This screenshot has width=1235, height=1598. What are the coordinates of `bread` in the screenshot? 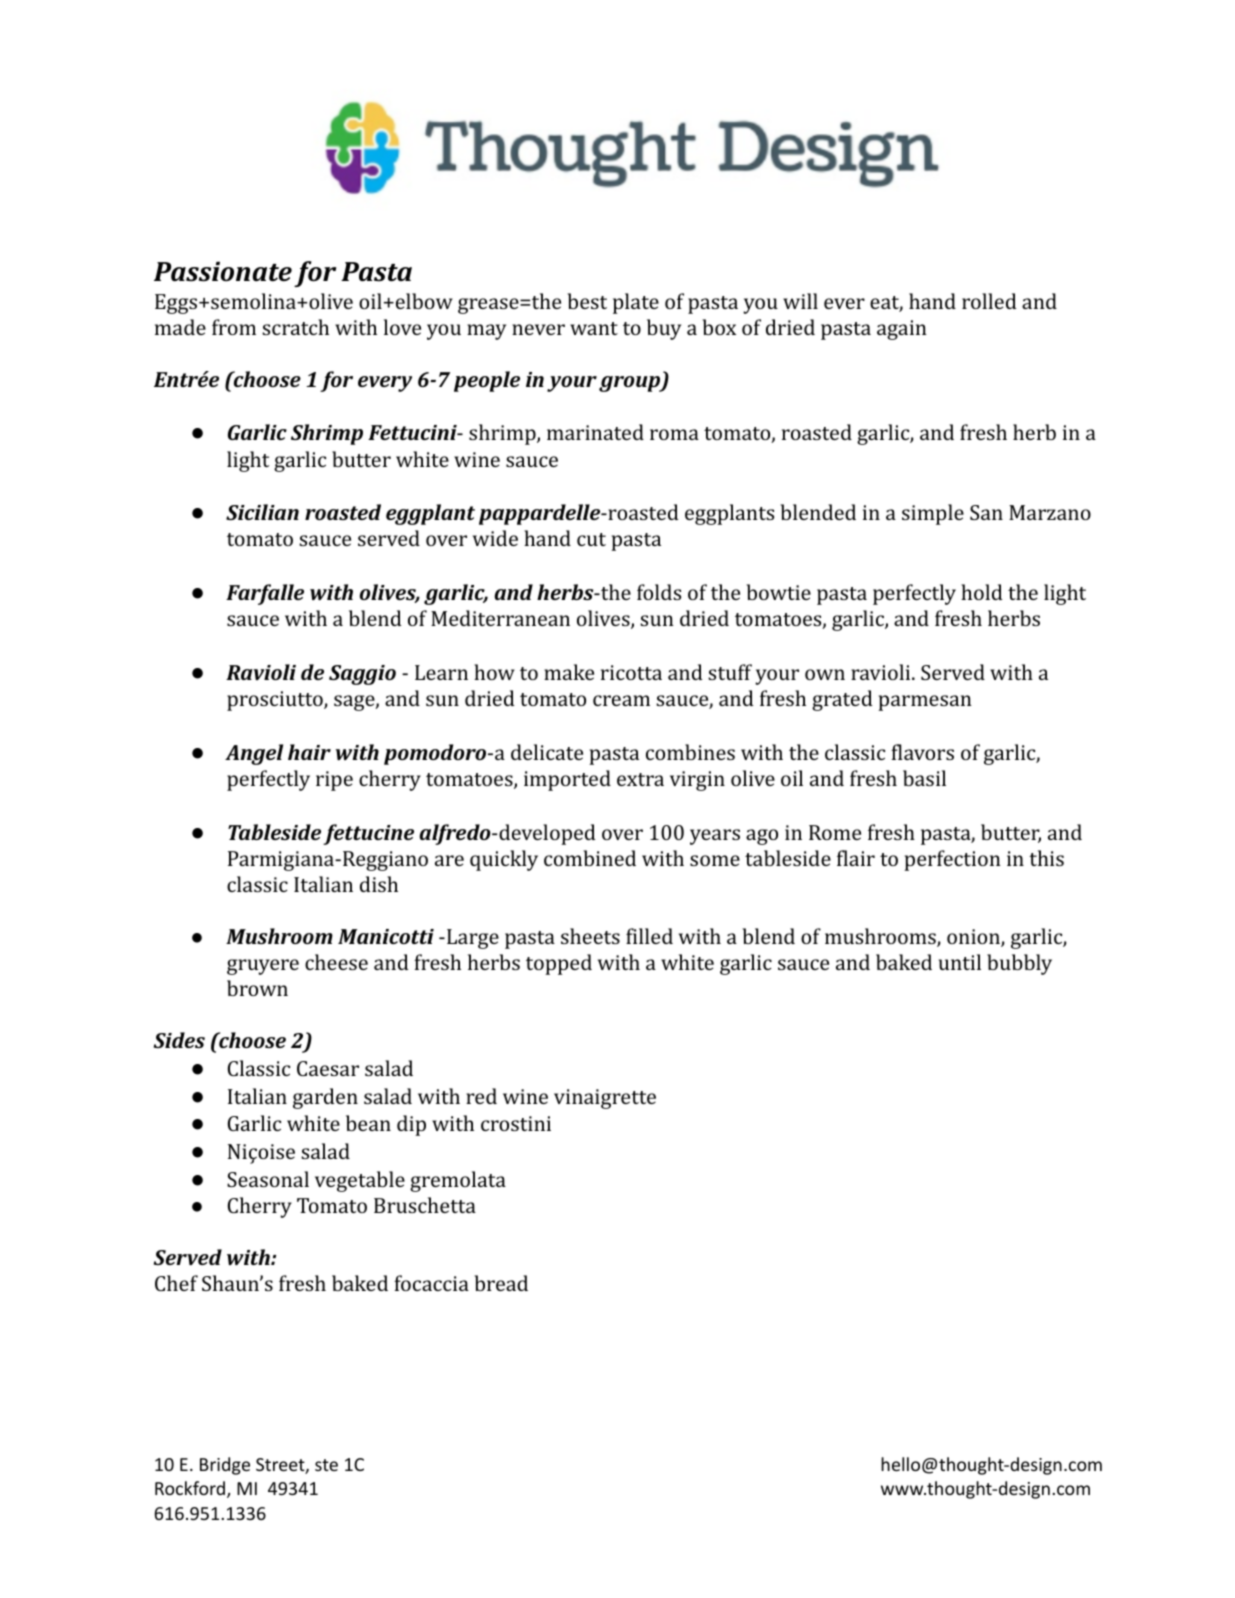 It's located at (501, 1283).
